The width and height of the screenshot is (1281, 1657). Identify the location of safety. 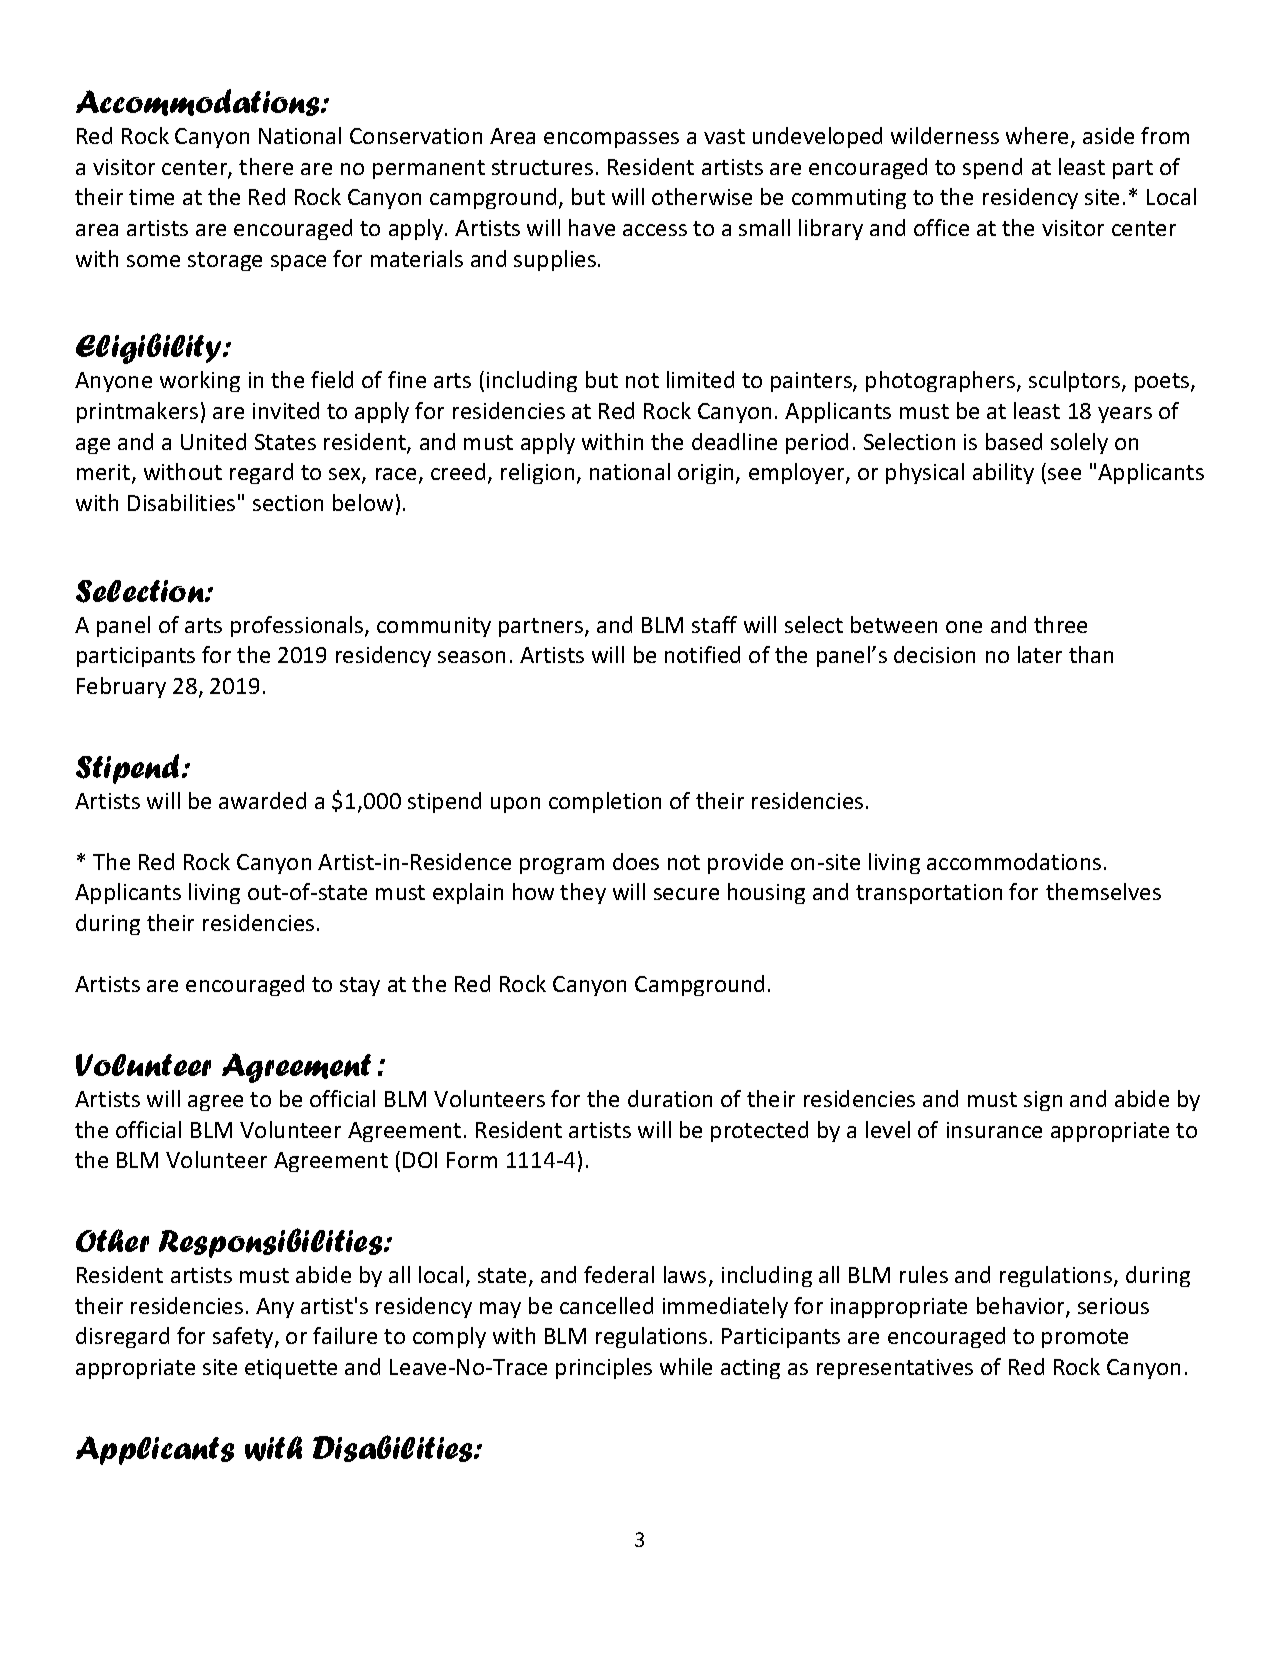
(244, 1337).
